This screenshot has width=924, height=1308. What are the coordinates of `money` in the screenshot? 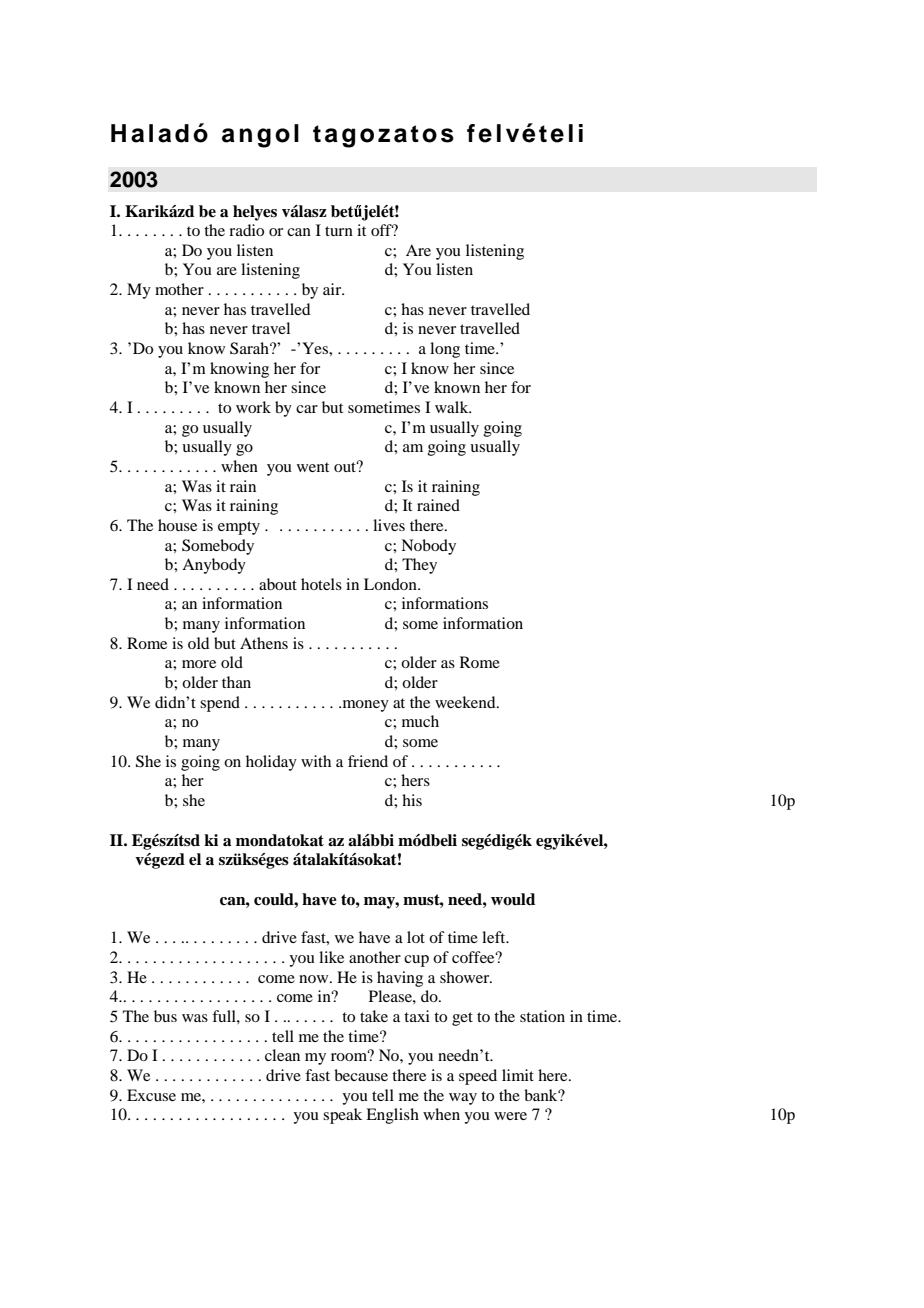 It's located at (364, 706).
